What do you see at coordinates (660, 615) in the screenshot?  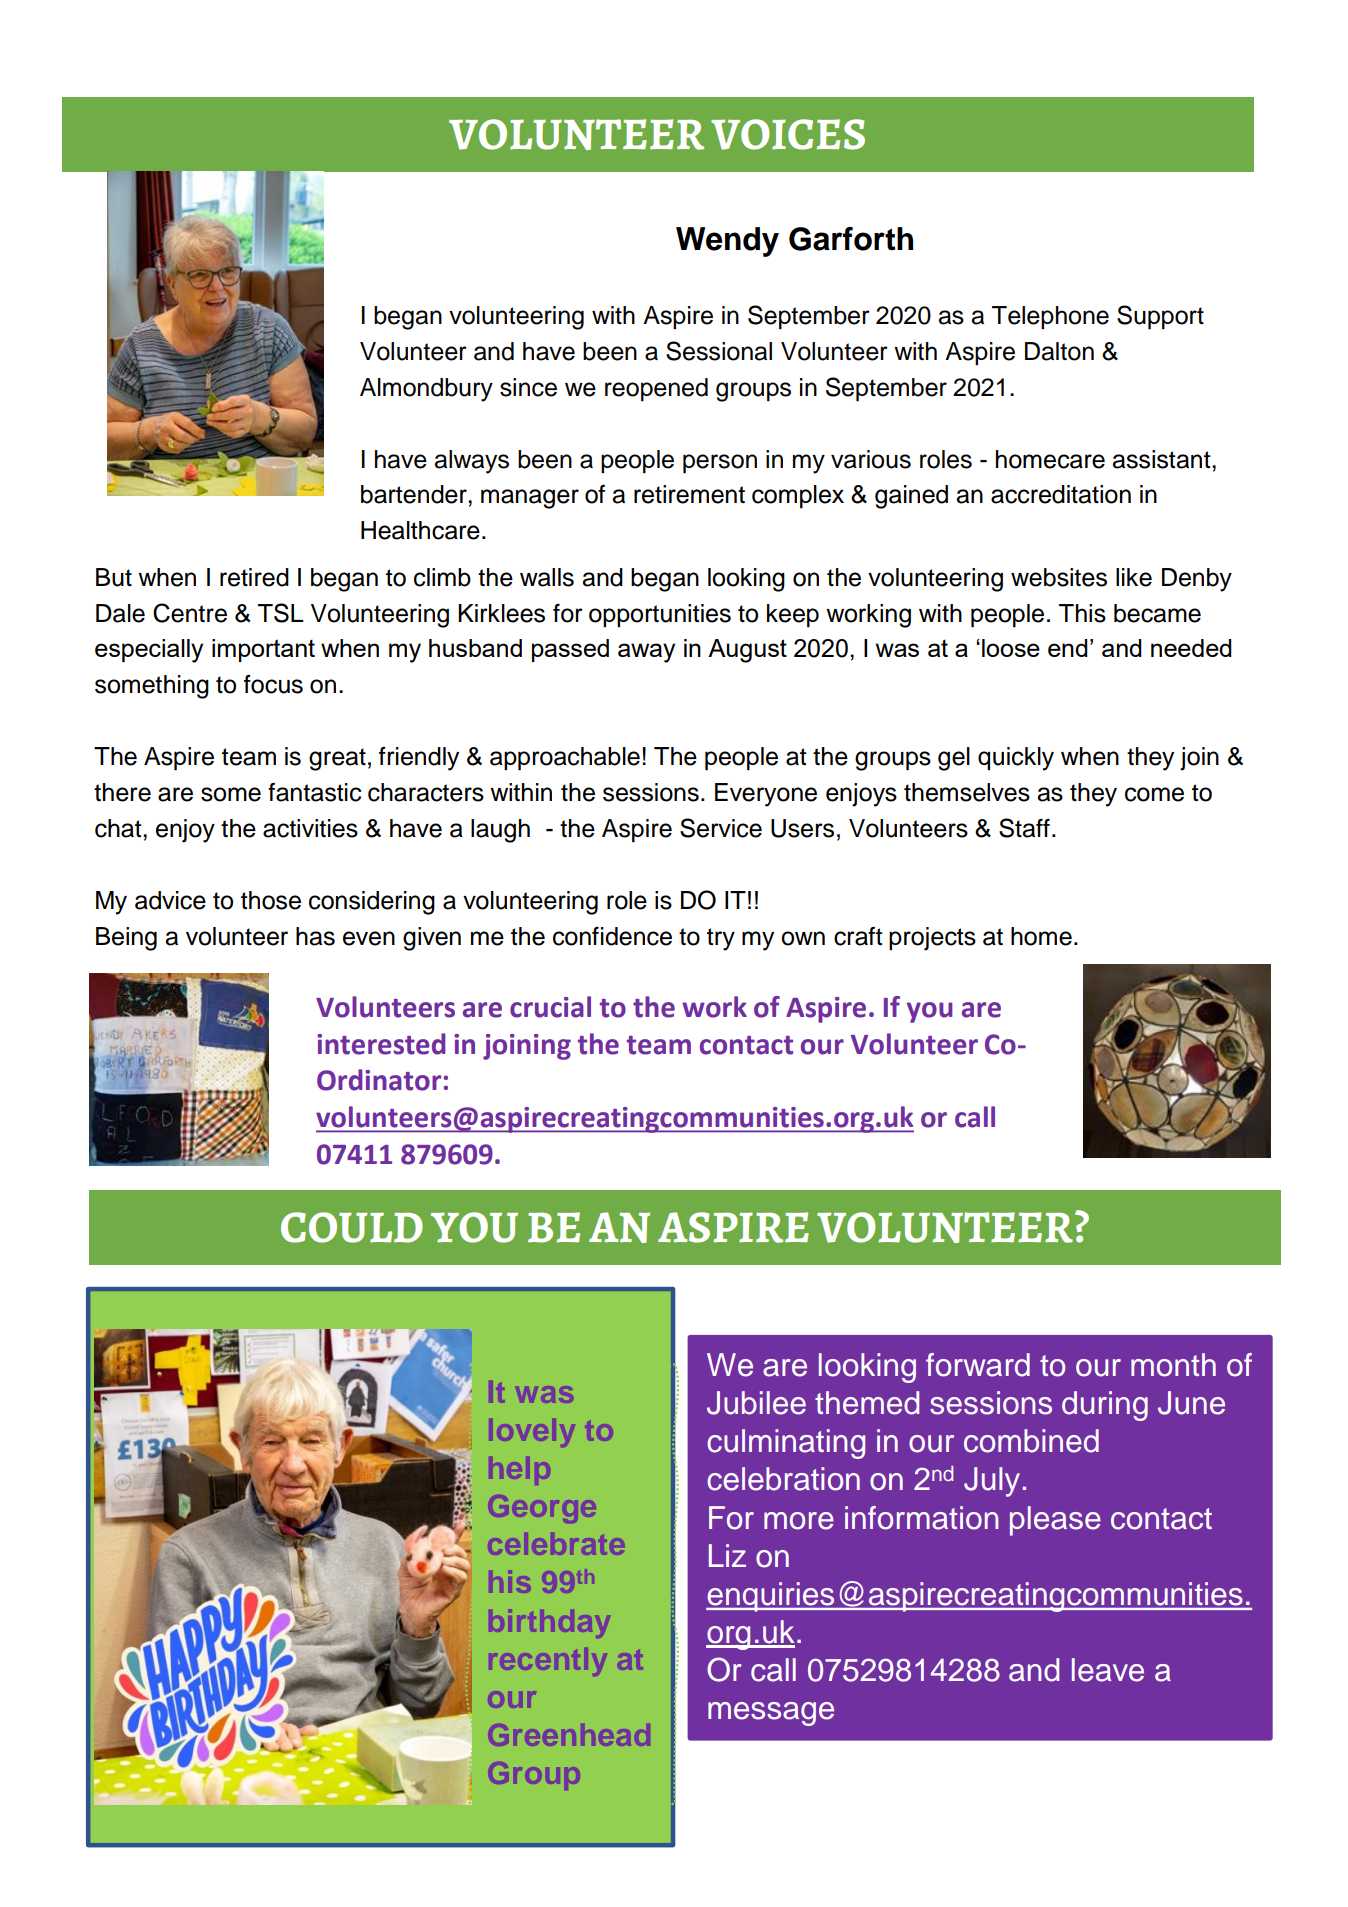 I see `opportunities` at bounding box center [660, 615].
